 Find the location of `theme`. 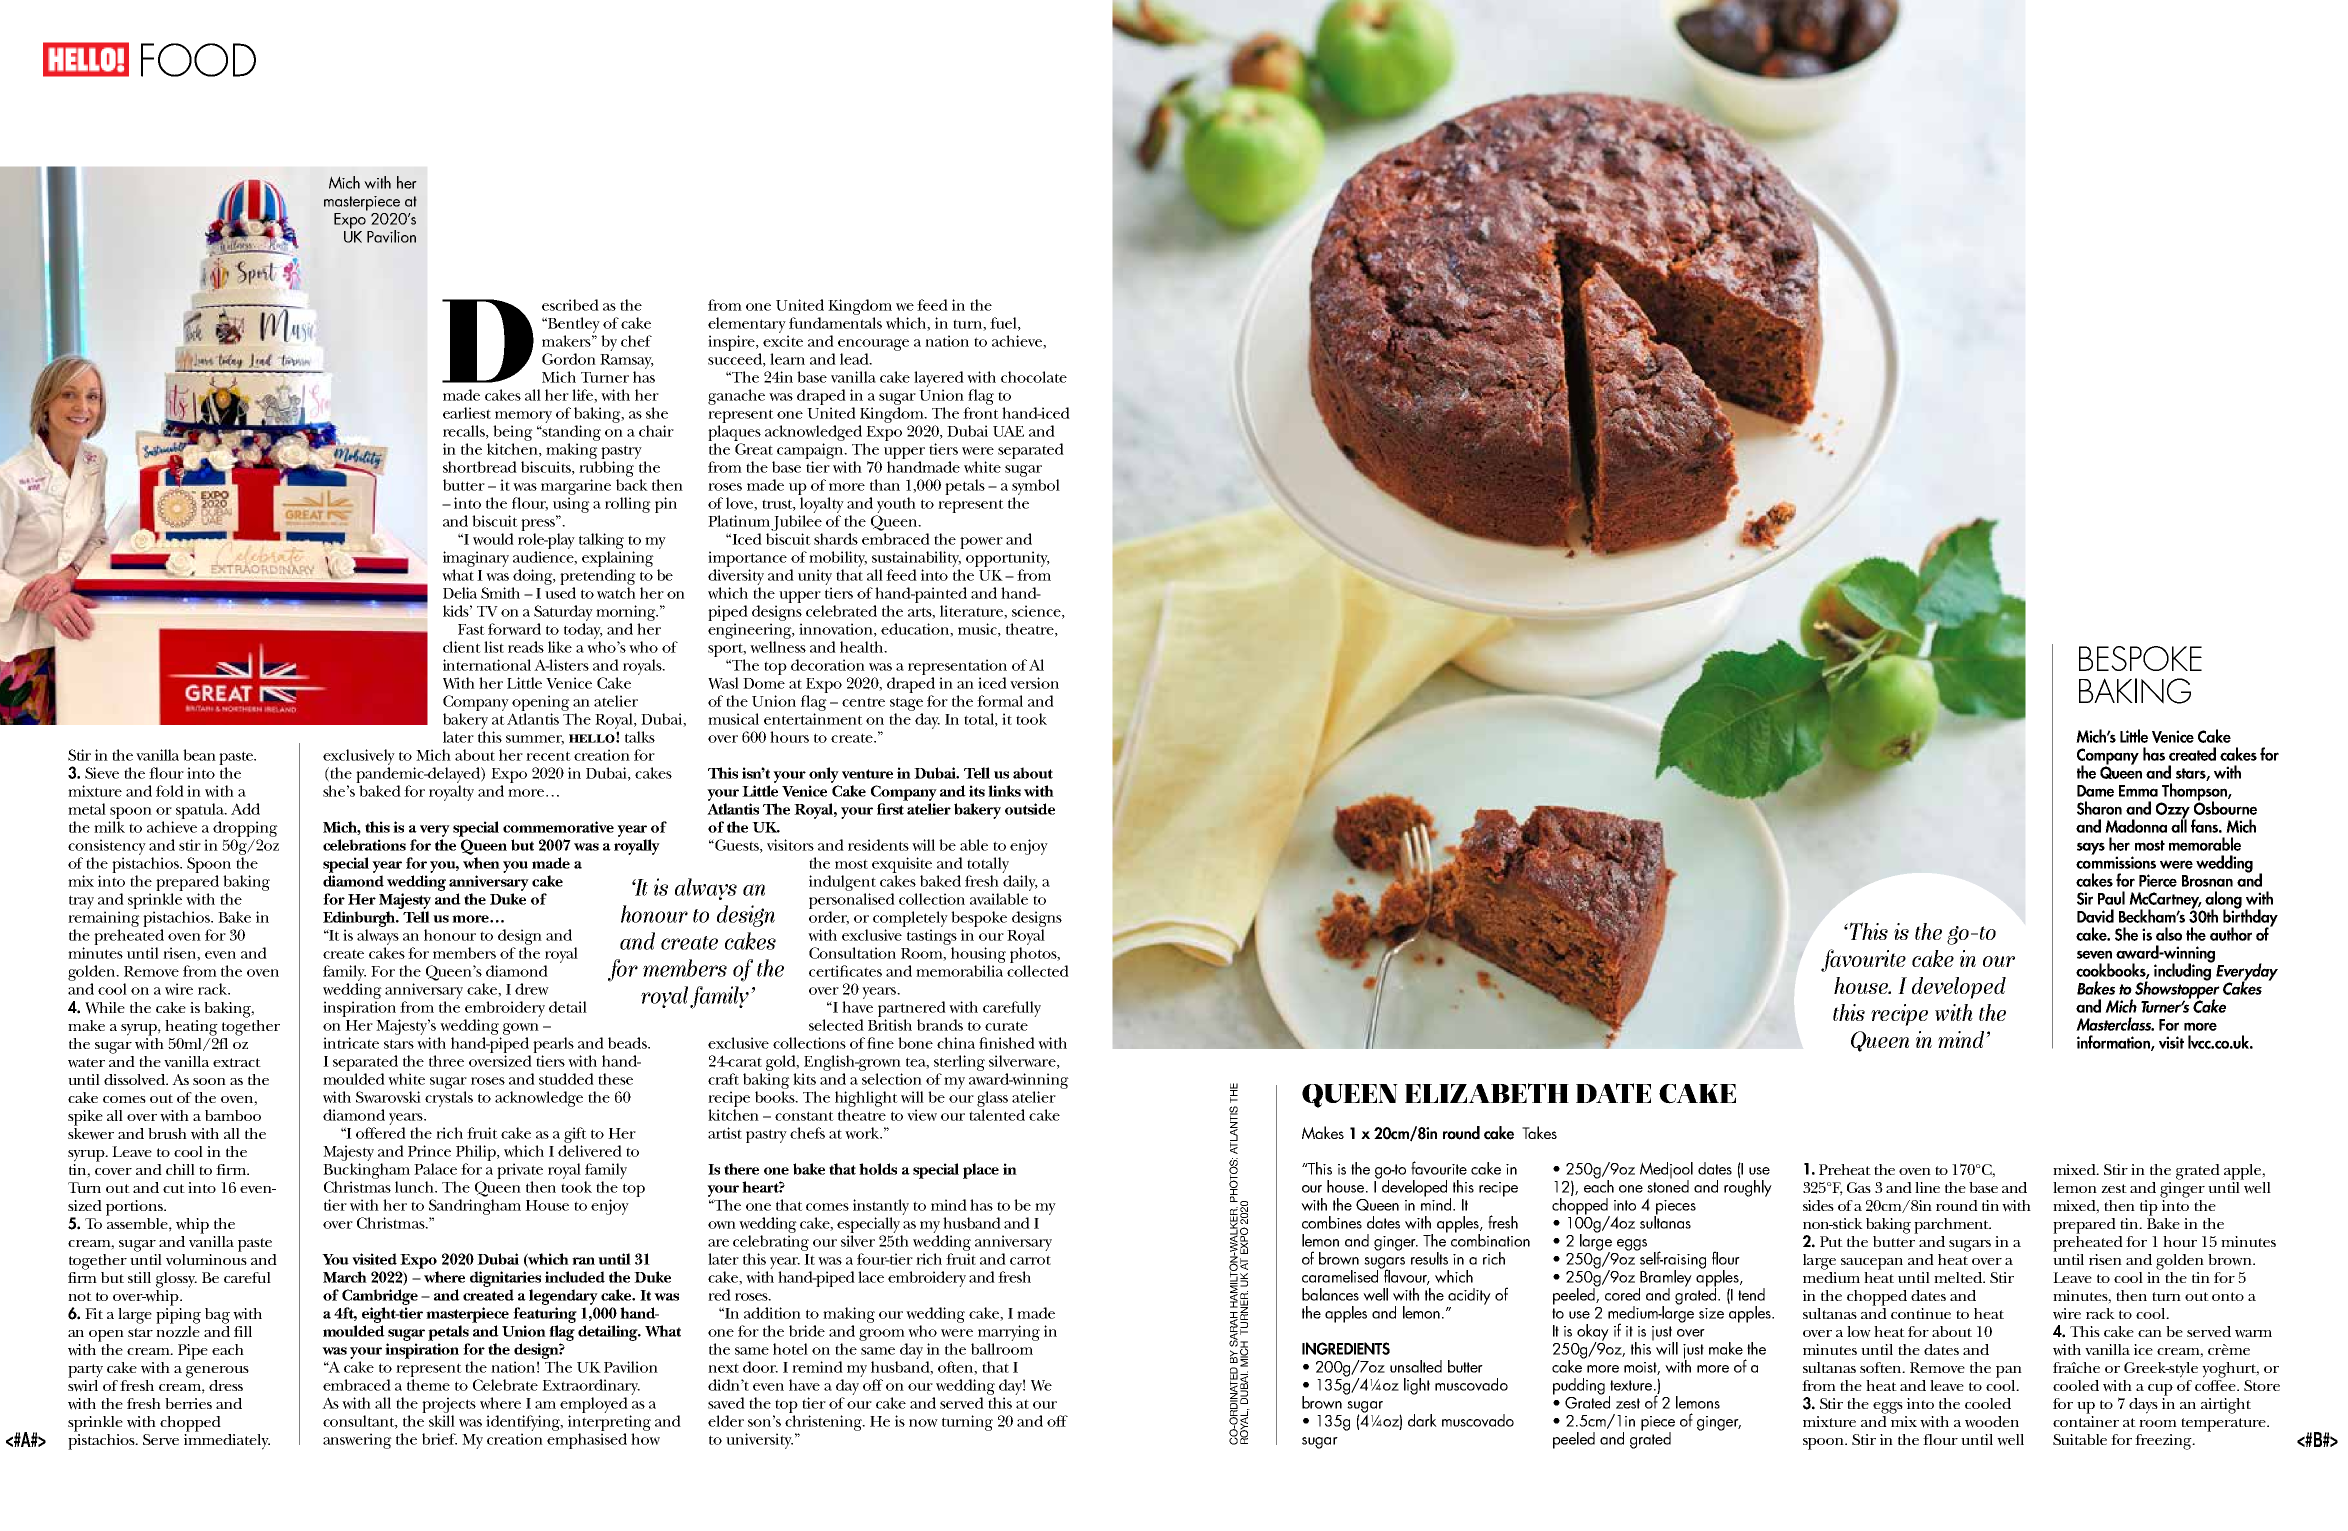

theme is located at coordinates (428, 1385).
